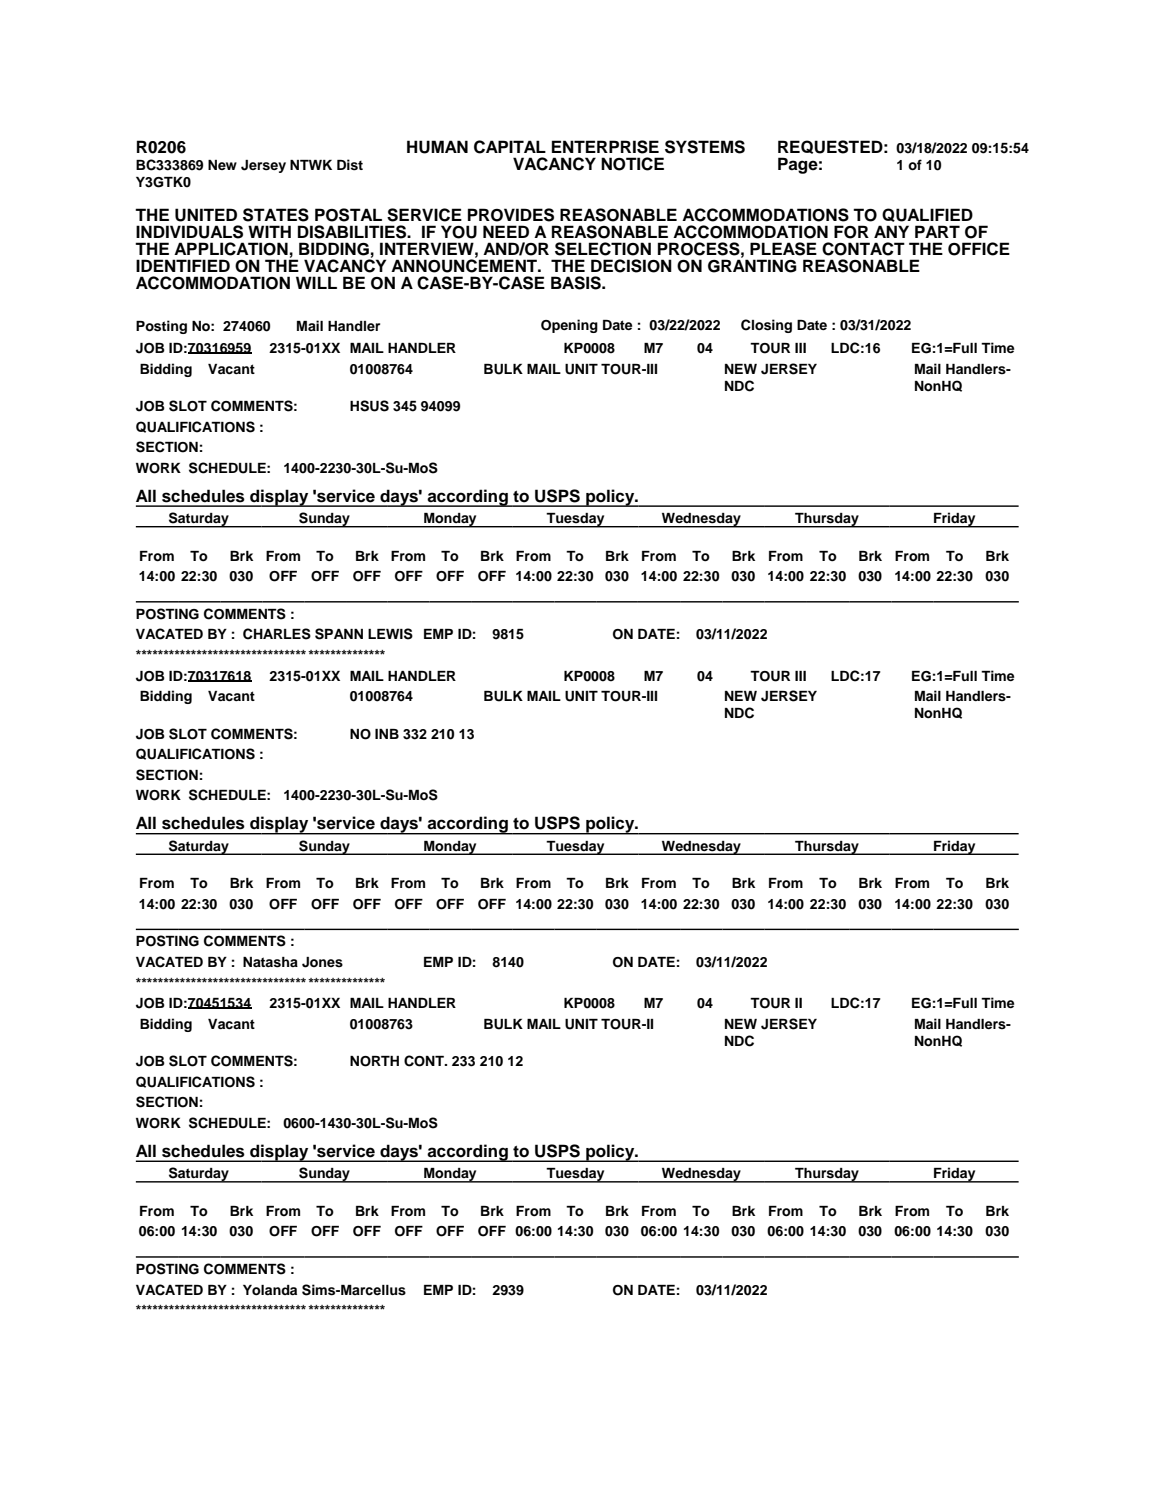  Describe the element at coordinates (605, 147) in the document. I see `ENTERPRISE` at that location.
